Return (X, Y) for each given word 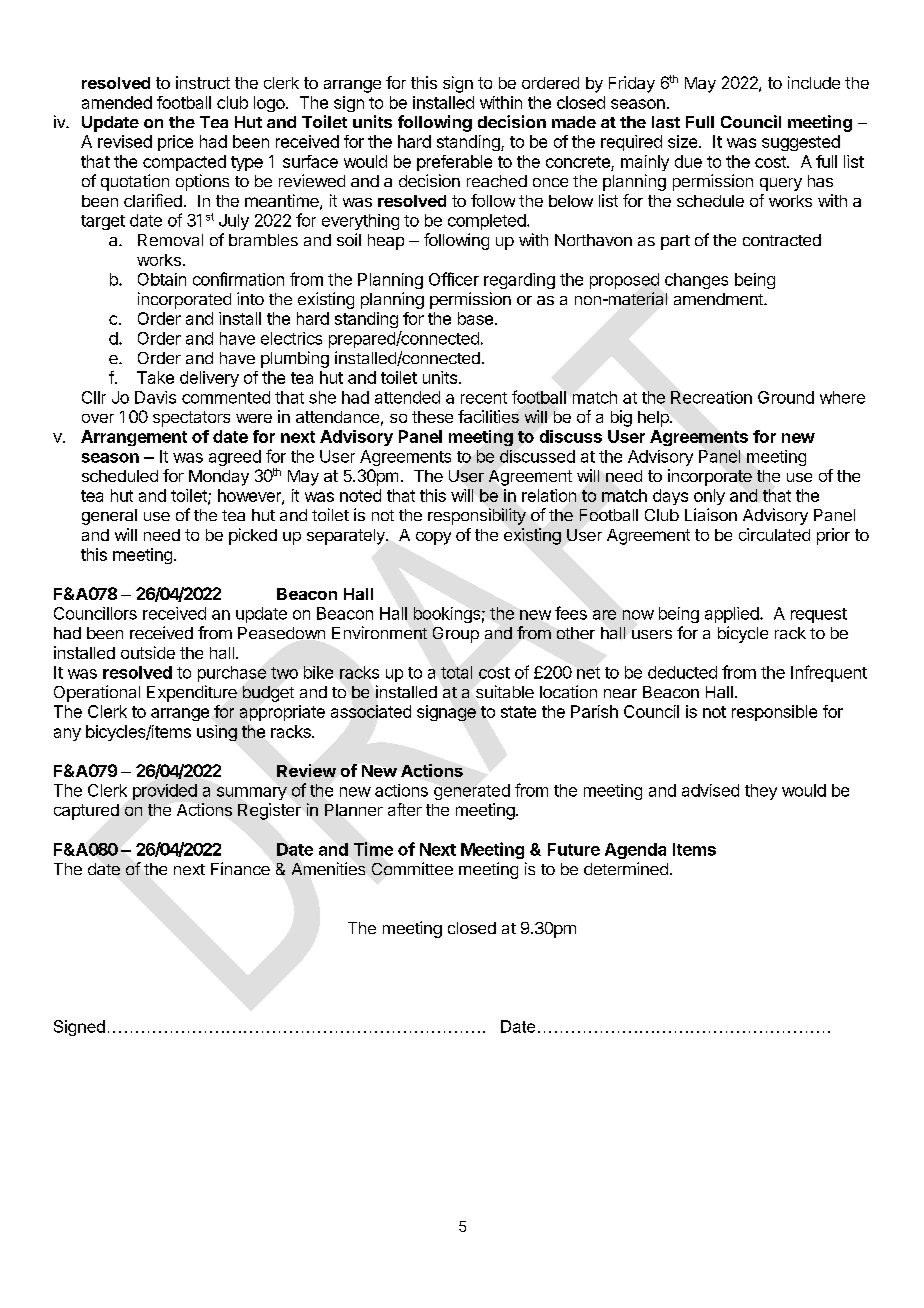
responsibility (477, 516)
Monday (219, 478)
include (814, 82)
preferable (454, 163)
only (709, 497)
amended (117, 102)
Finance (240, 868)
